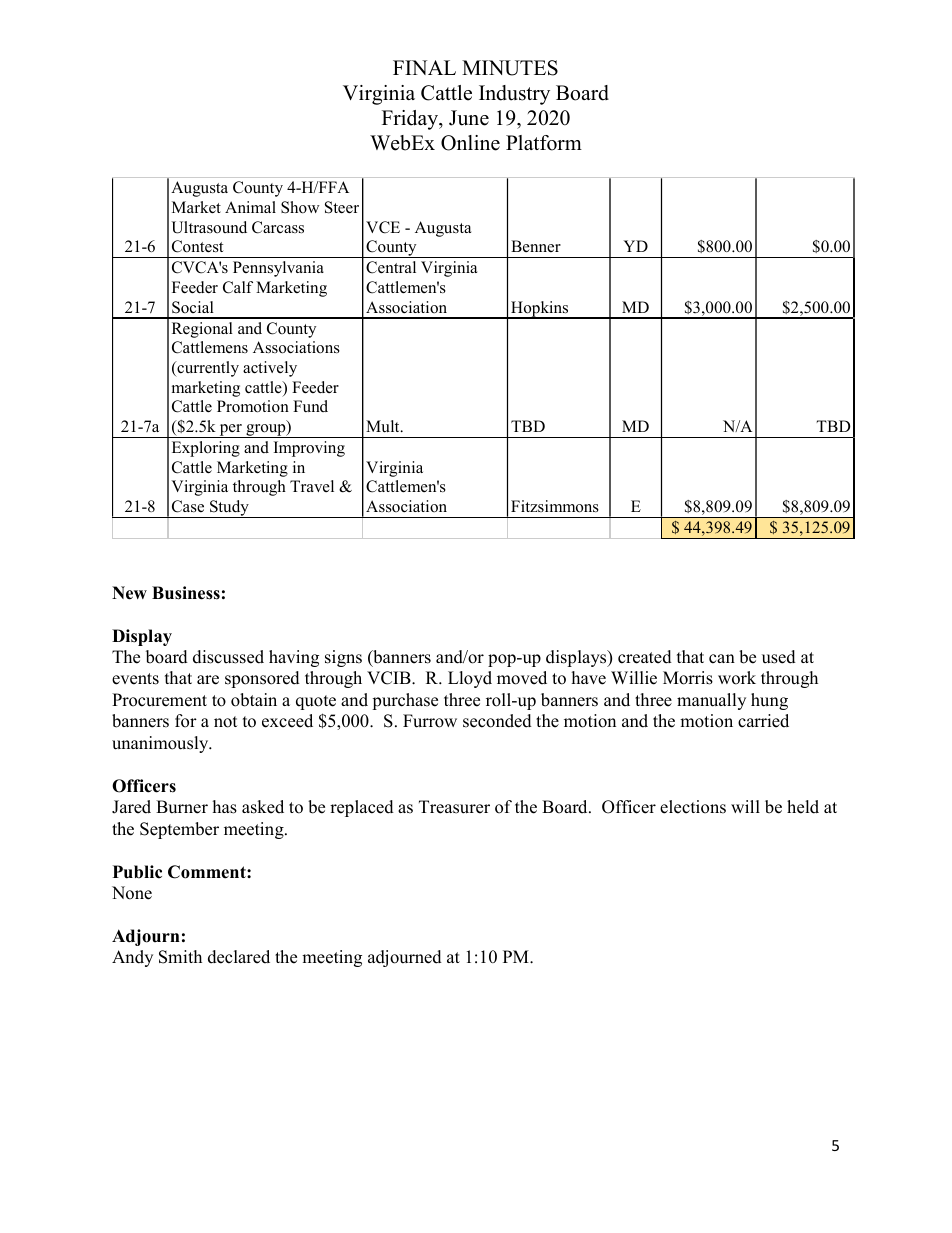 This image has height=1233, width=952. Describe the element at coordinates (229, 509) in the image. I see `Study` at that location.
